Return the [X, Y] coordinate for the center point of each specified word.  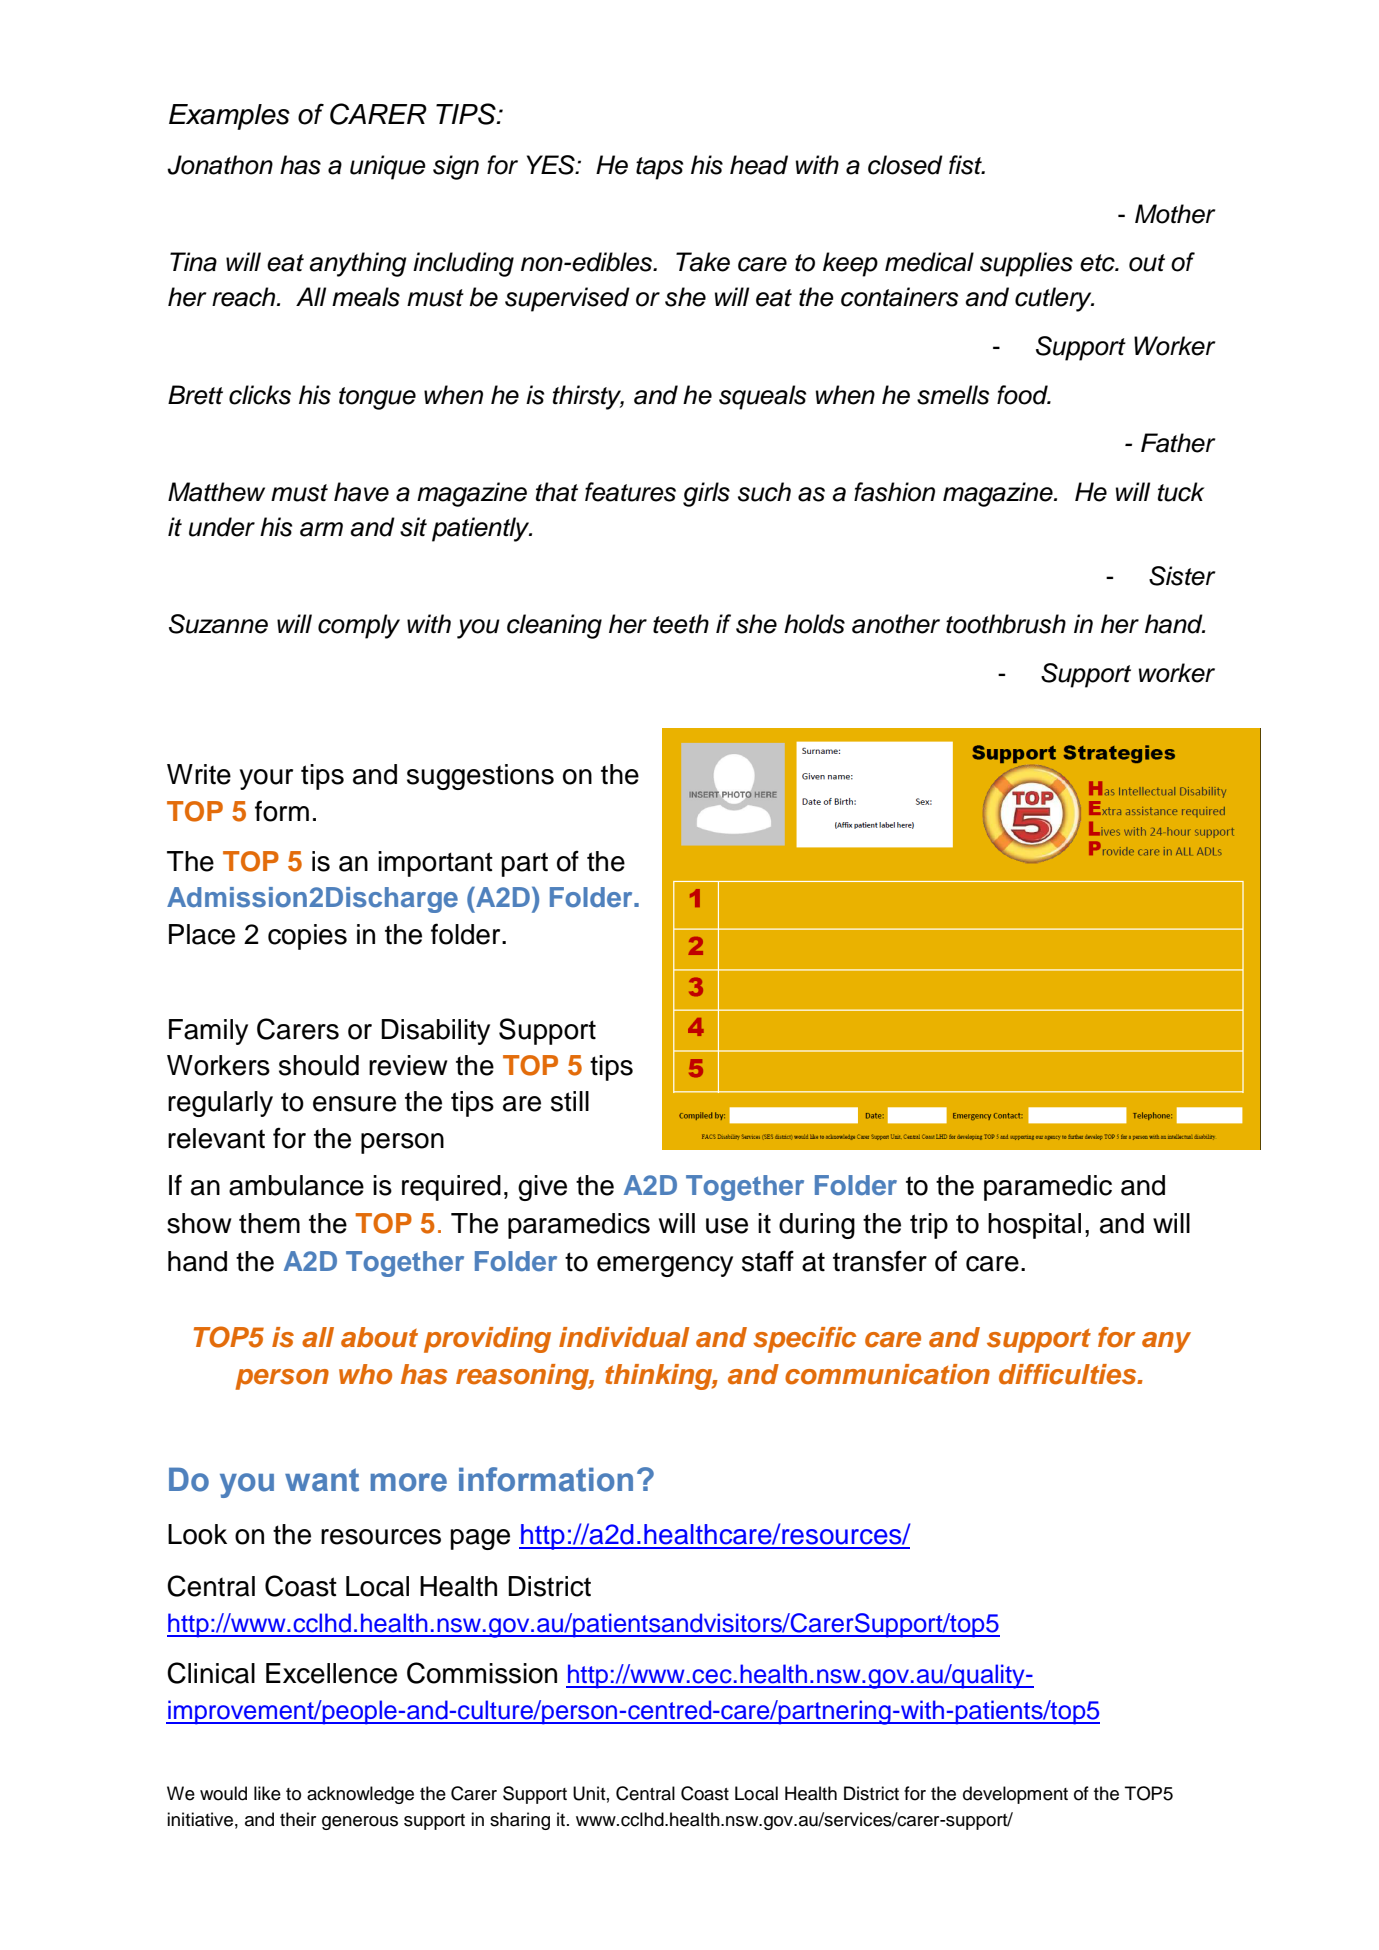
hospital [1034, 1226]
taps [659, 168]
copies [307, 937]
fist [967, 165]
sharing [520, 1821]
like [267, 1793]
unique [388, 167]
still [570, 1101]
